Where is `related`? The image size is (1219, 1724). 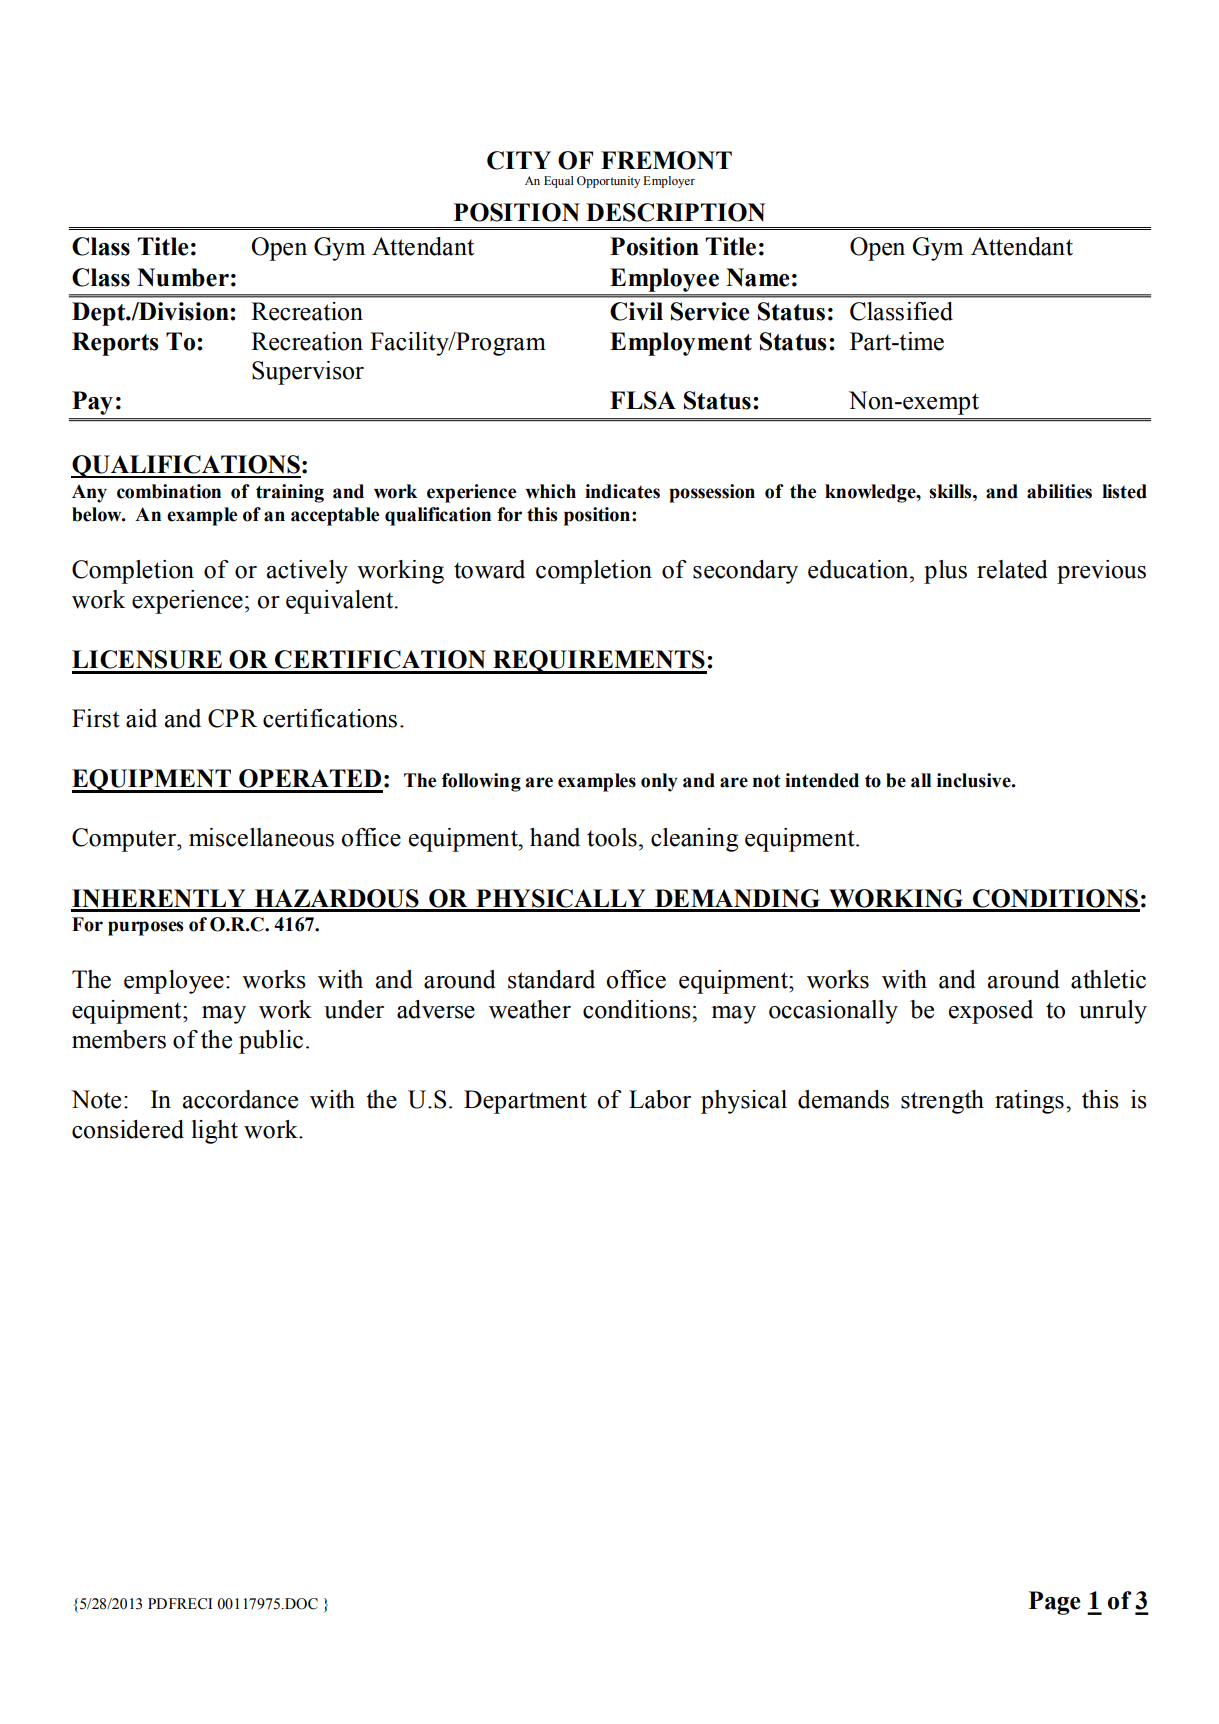
related is located at coordinates (1012, 569).
